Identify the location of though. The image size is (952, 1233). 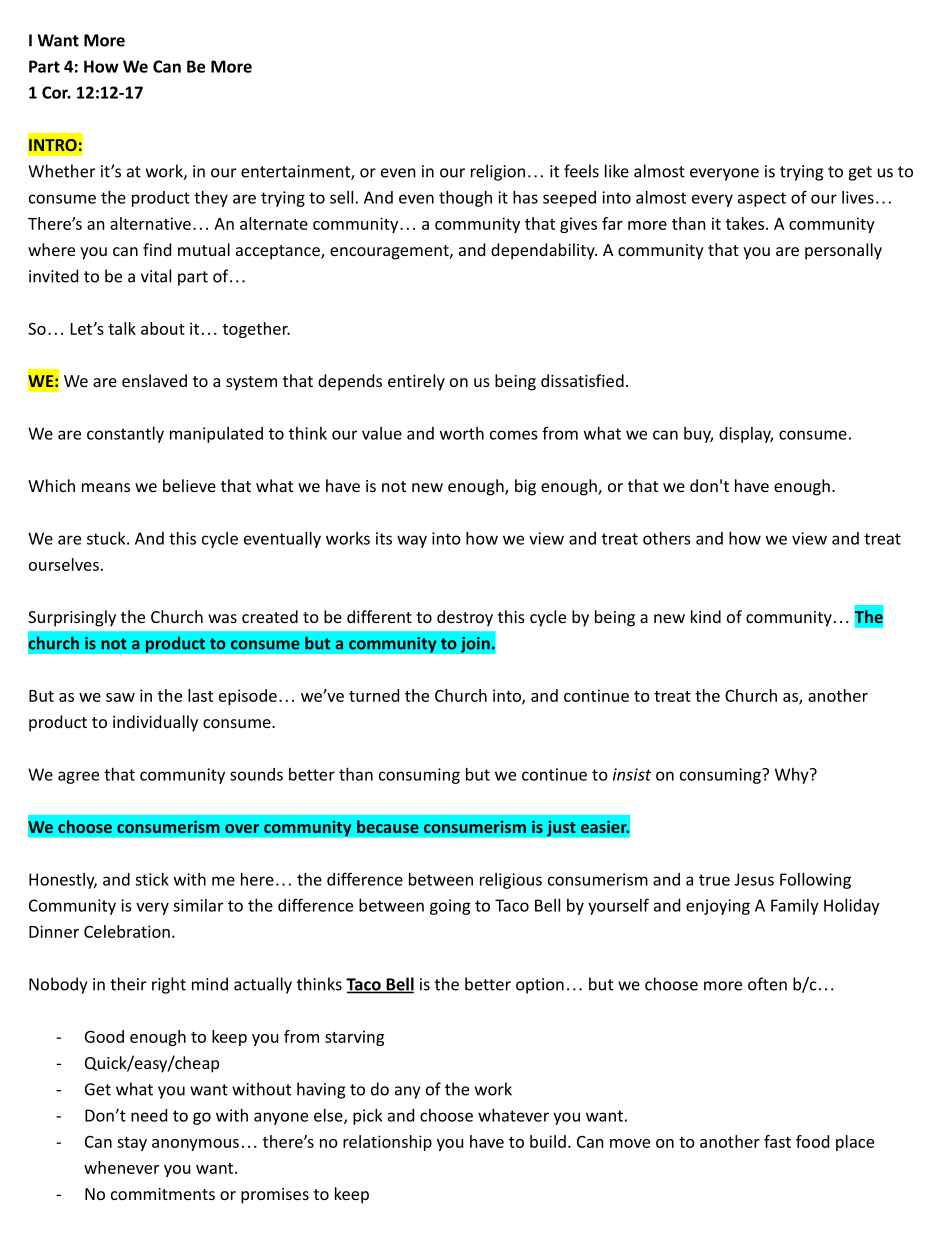
(465, 199).
